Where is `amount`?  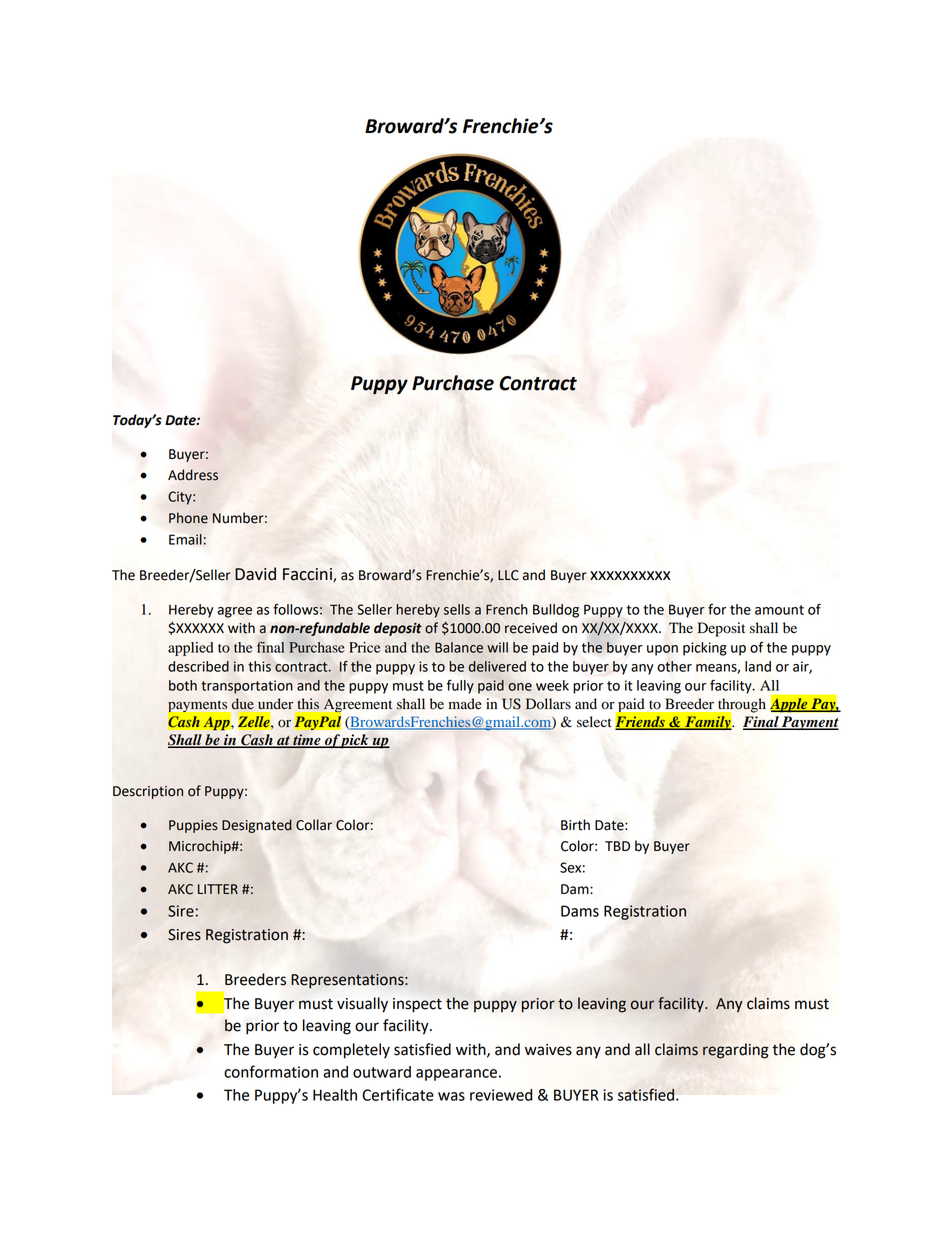 amount is located at coordinates (779, 610).
